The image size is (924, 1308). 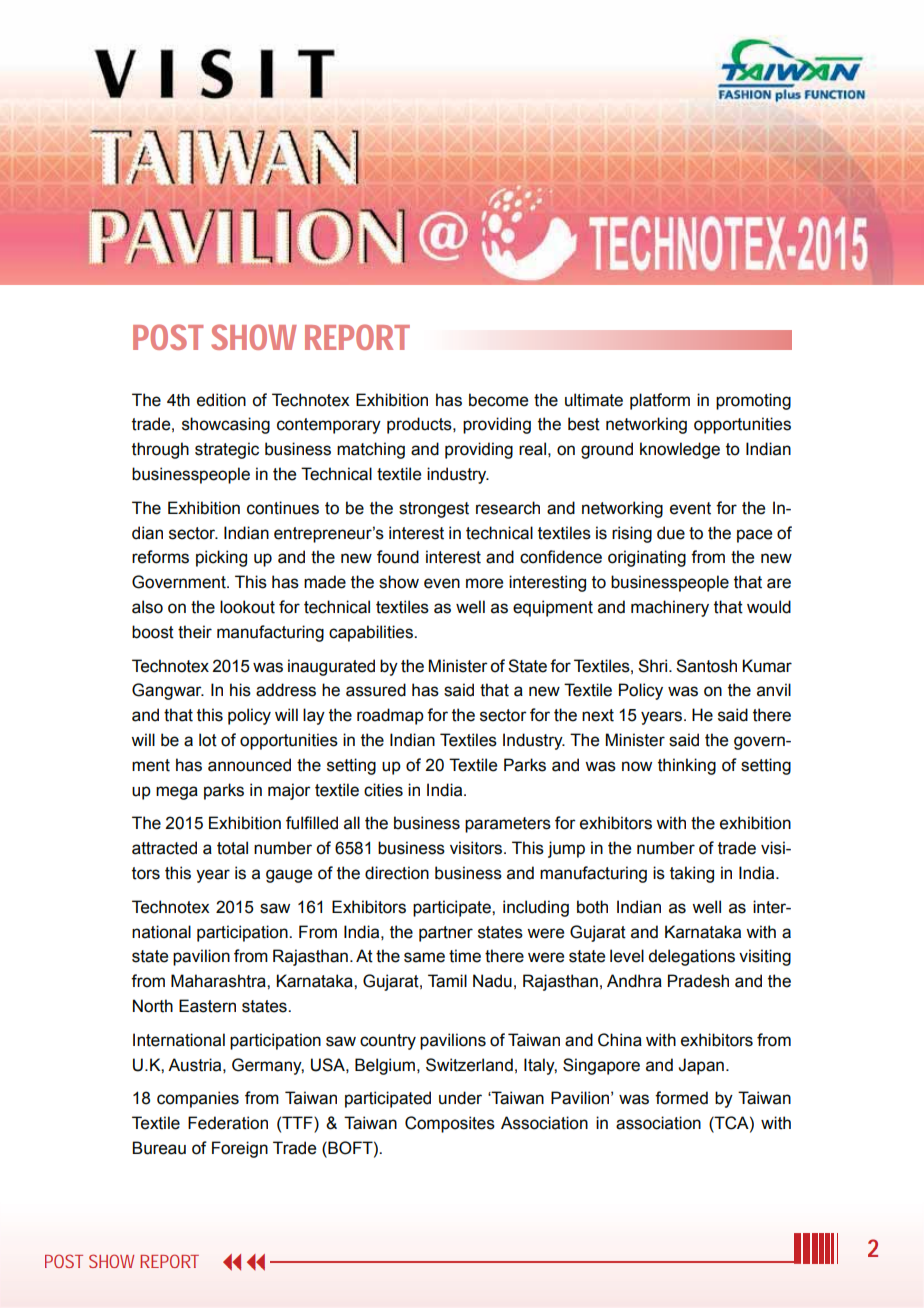 What do you see at coordinates (420, 425) in the document?
I see `products` at bounding box center [420, 425].
